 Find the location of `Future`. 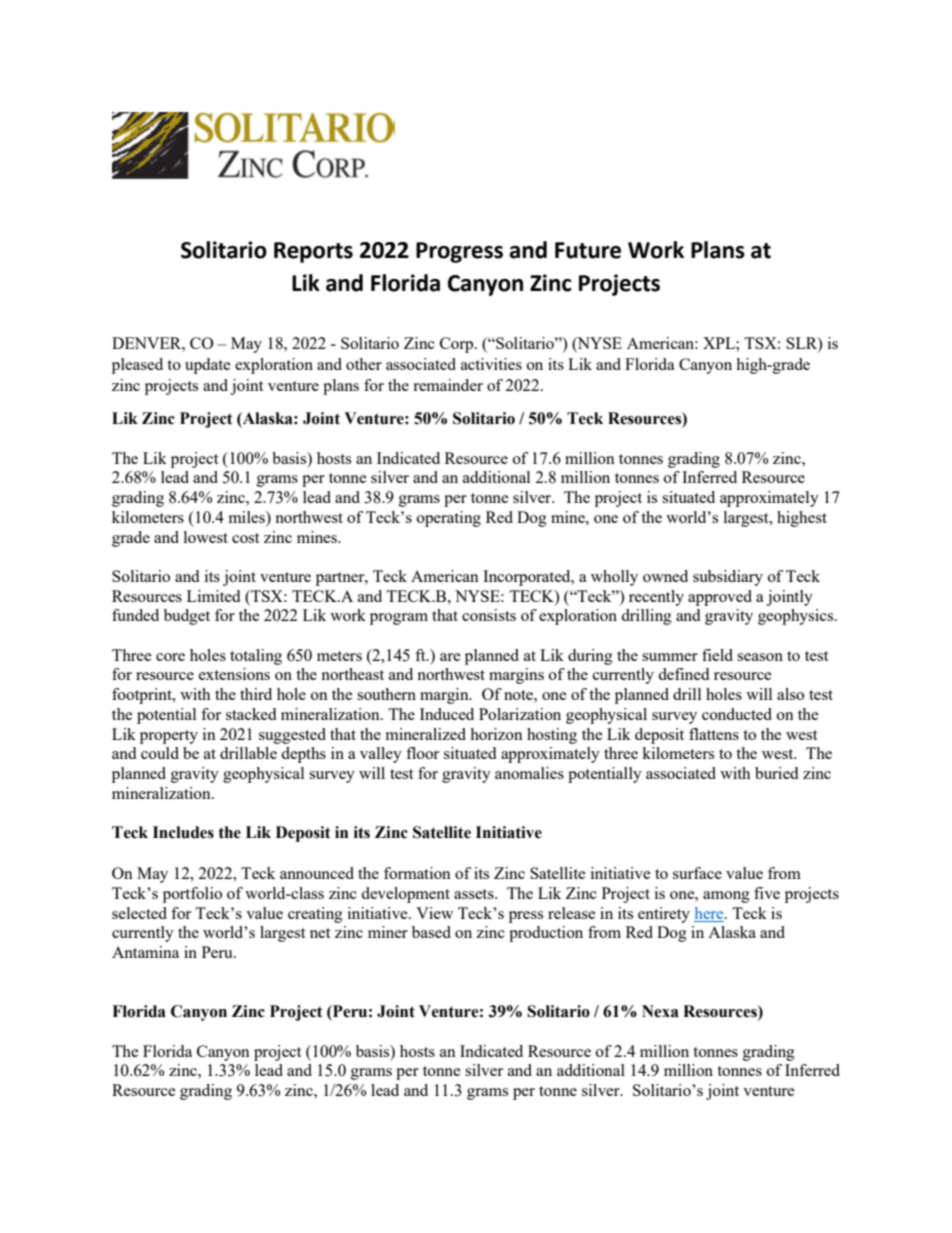

Future is located at coordinates (588, 250).
